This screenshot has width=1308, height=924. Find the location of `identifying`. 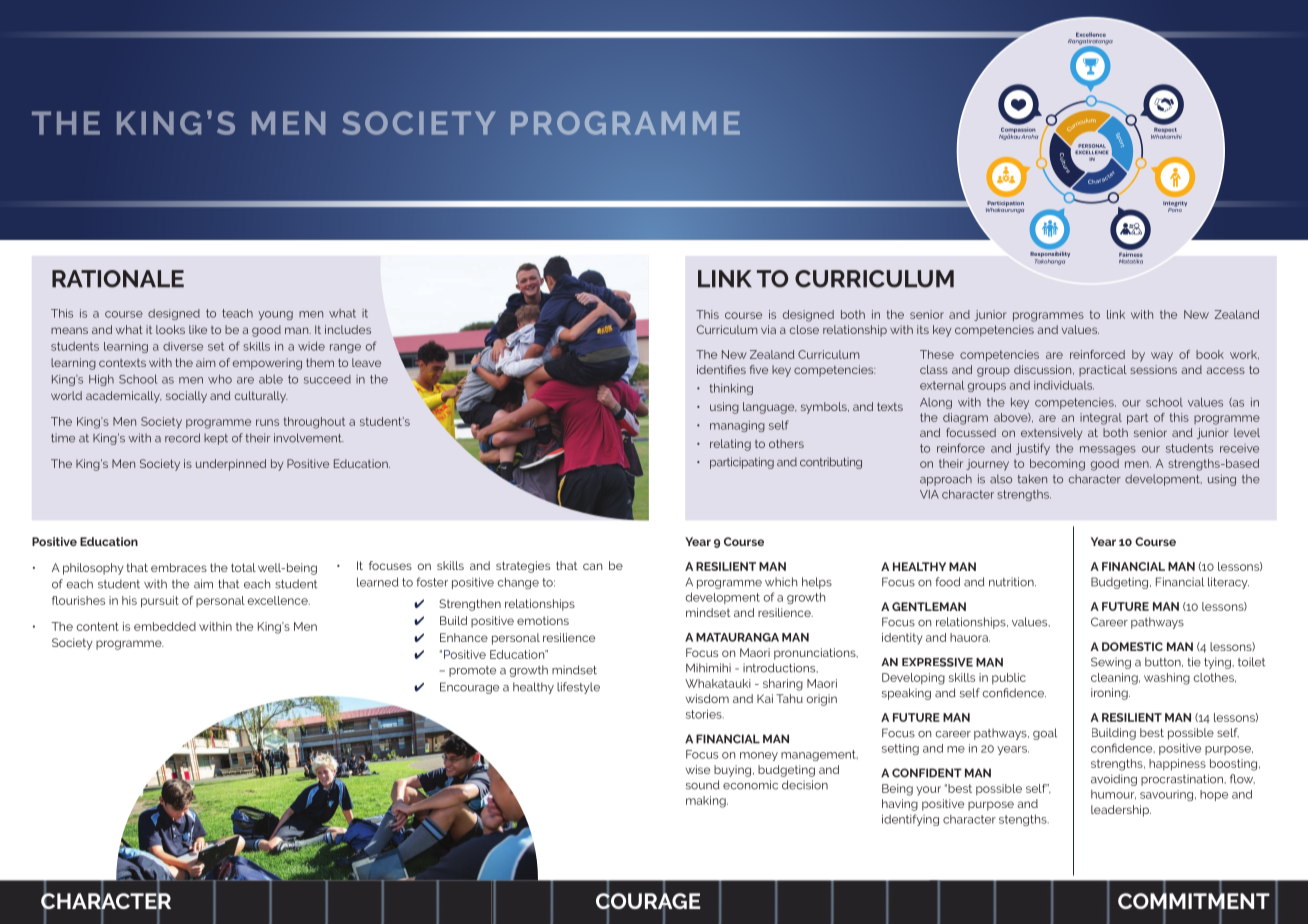

identifying is located at coordinates (910, 820).
